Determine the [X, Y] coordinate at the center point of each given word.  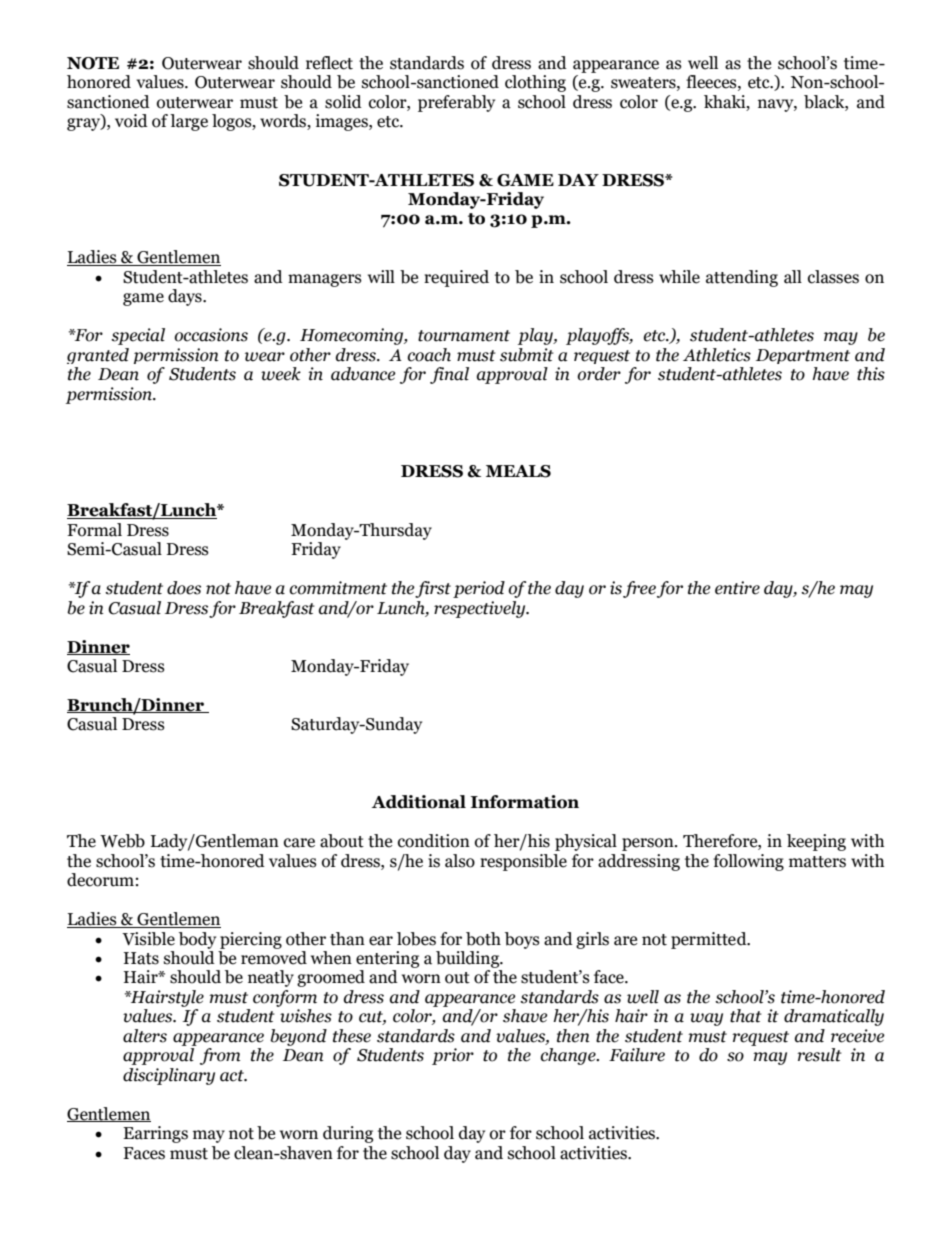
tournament [464, 336]
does [184, 588]
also [460, 861]
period [479, 589]
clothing [535, 83]
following [748, 862]
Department [803, 356]
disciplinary [169, 1076]
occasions [211, 335]
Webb [122, 841]
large [189, 122]
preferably [456, 103]
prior [453, 1056]
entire [737, 588]
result [819, 1055]
